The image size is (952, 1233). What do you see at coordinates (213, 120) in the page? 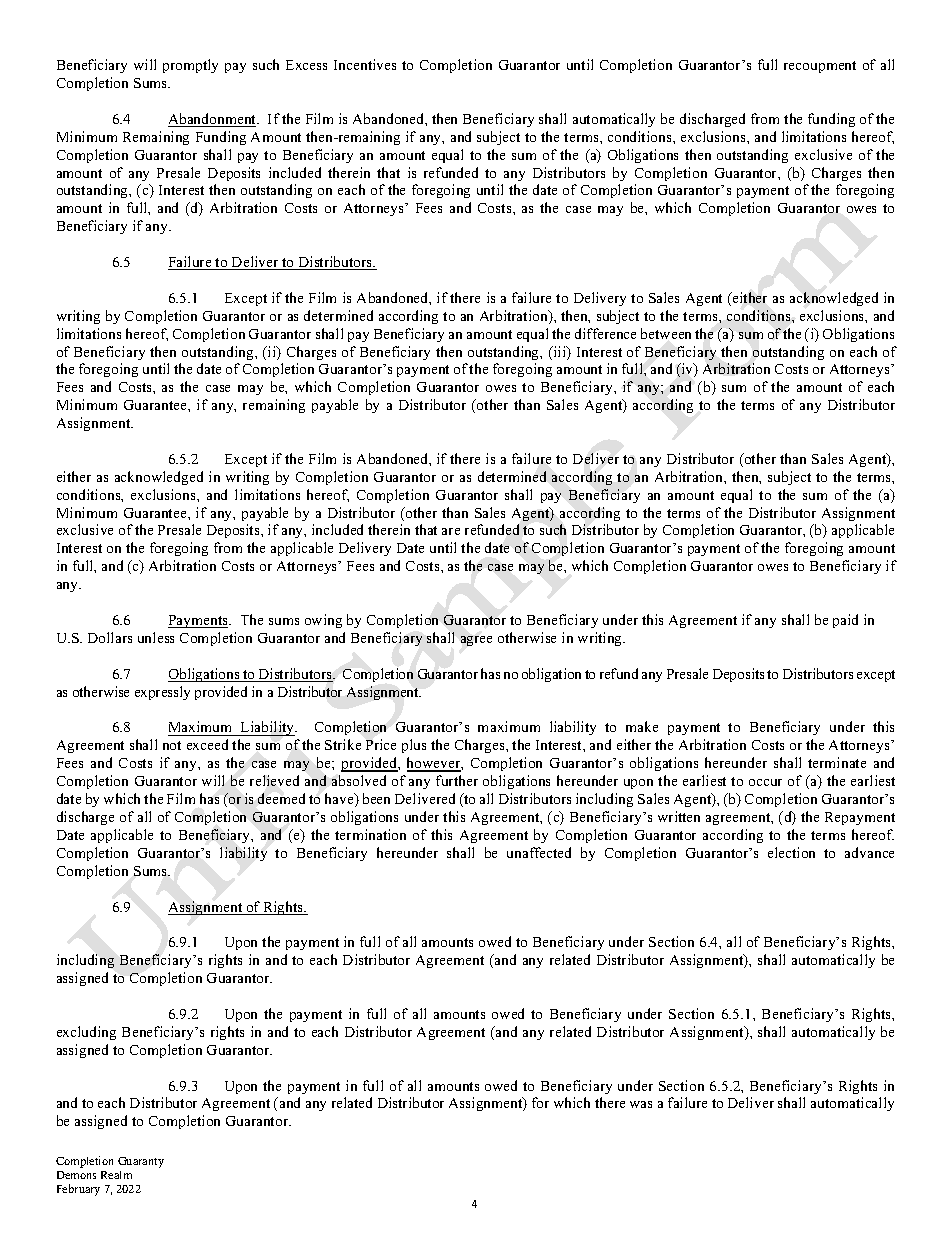
I see `Abandonment` at bounding box center [213, 120].
